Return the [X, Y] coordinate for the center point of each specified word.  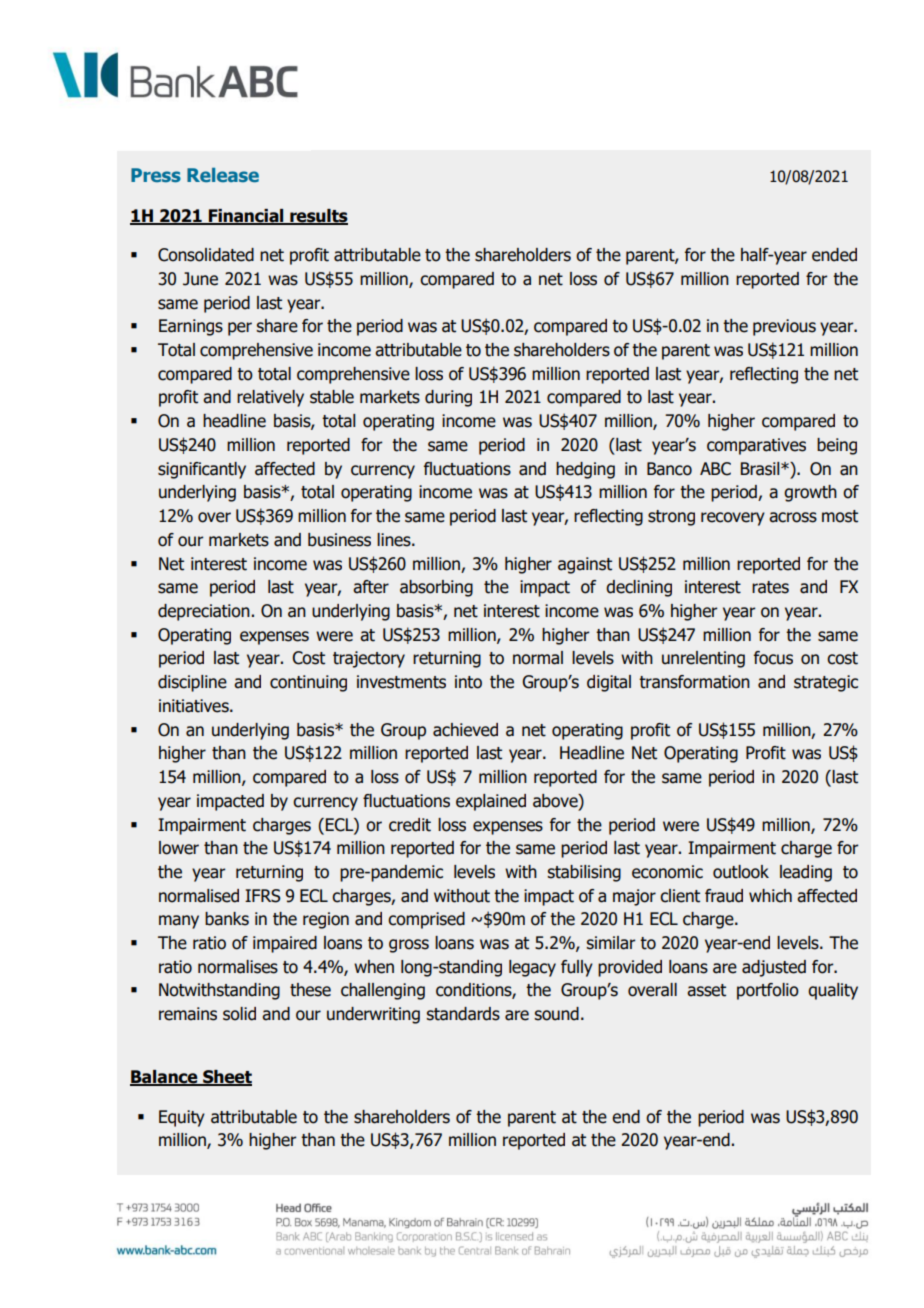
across [793, 517]
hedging [585, 470]
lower [179, 848]
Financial [246, 217]
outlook [741, 872]
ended [834, 255]
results [318, 217]
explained [491, 802]
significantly [202, 470]
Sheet [226, 1078]
